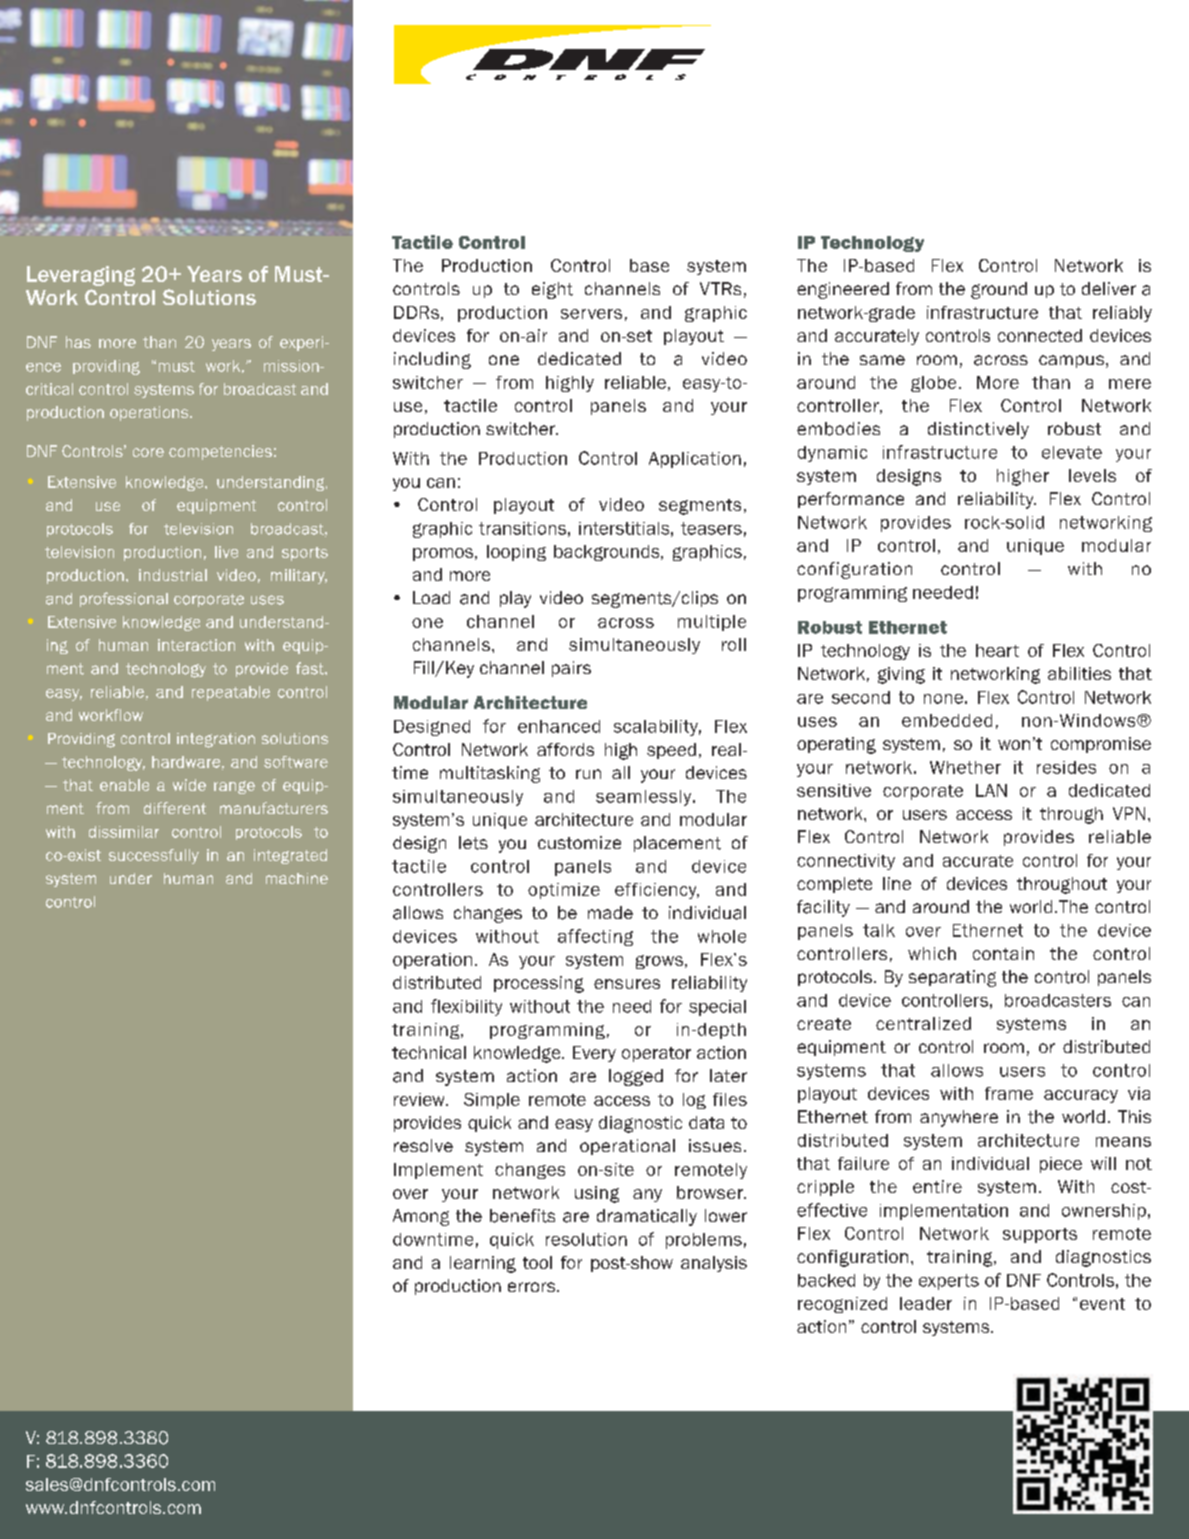  Describe the element at coordinates (949, 1282) in the screenshot. I see `experts` at that location.
